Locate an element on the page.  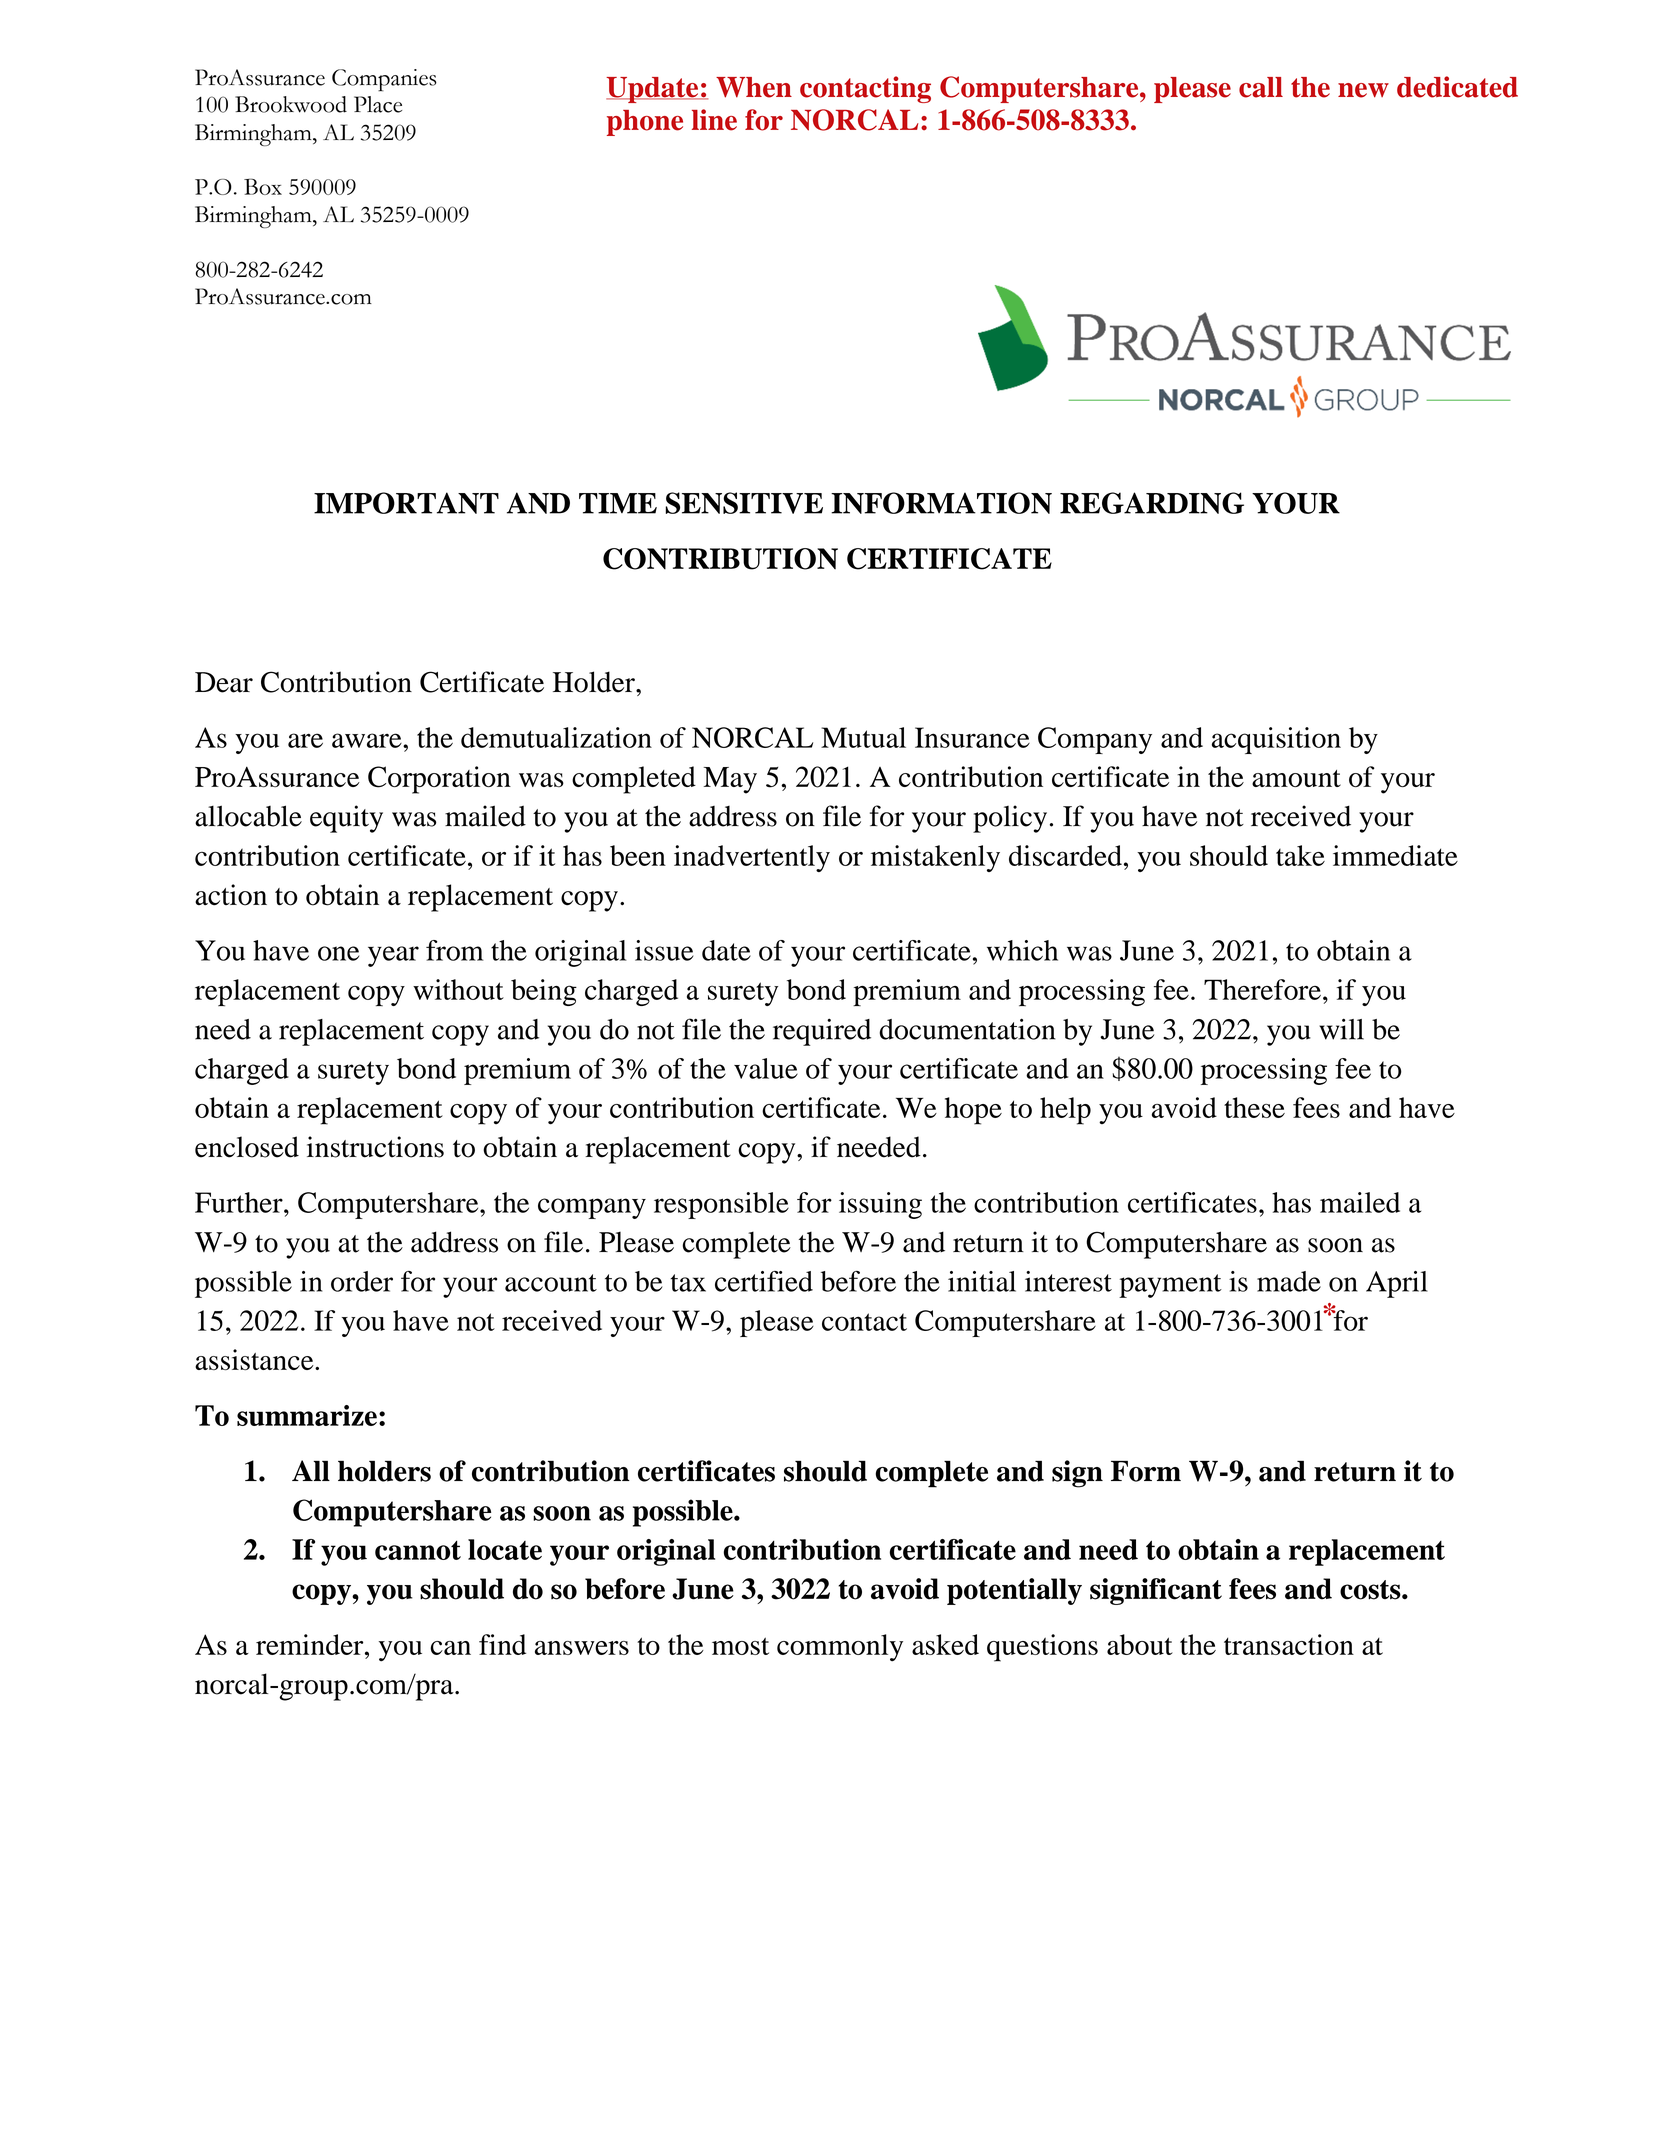
commonly is located at coordinates (840, 1648).
